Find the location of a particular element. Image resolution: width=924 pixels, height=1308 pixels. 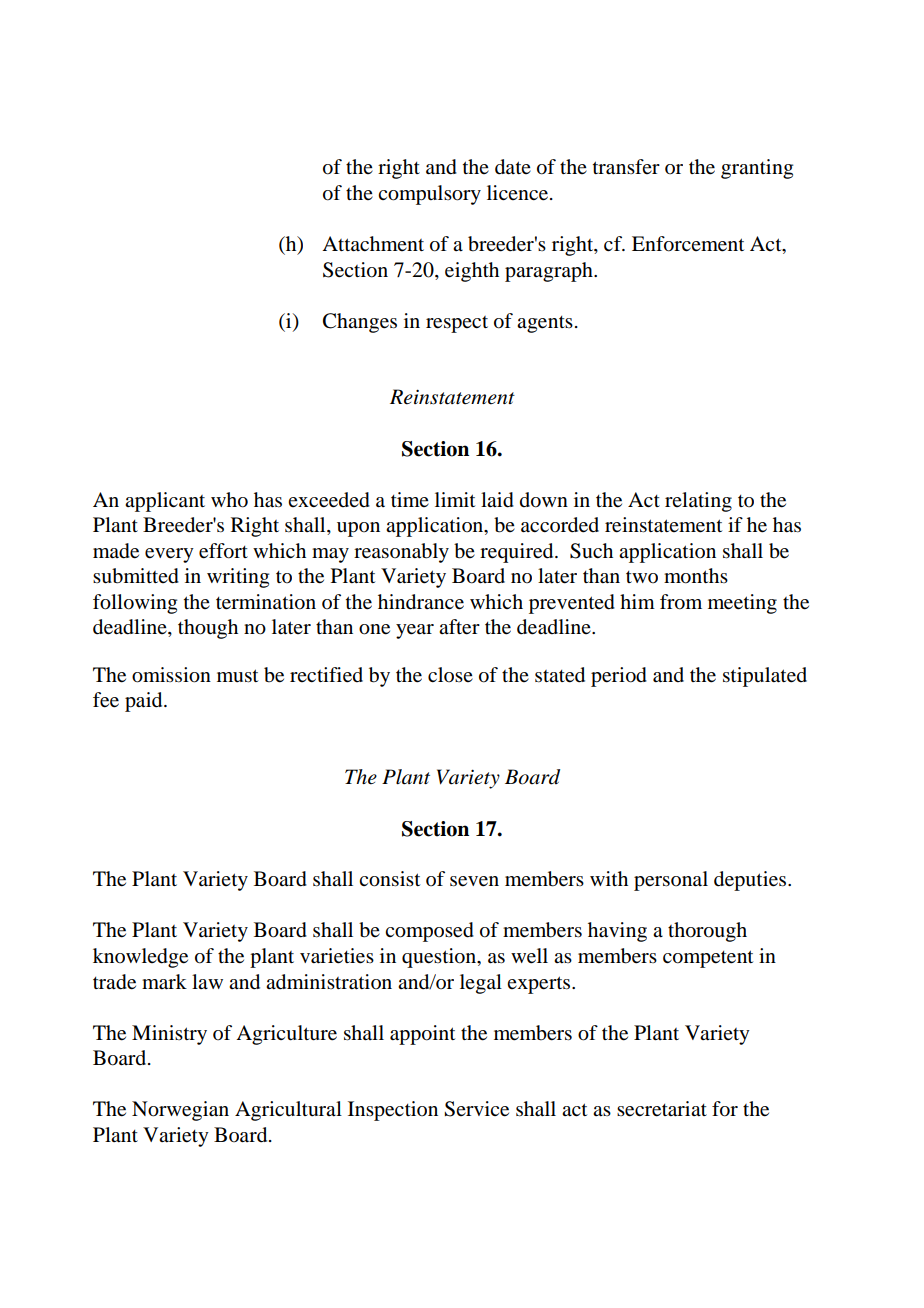

though is located at coordinates (208, 629).
